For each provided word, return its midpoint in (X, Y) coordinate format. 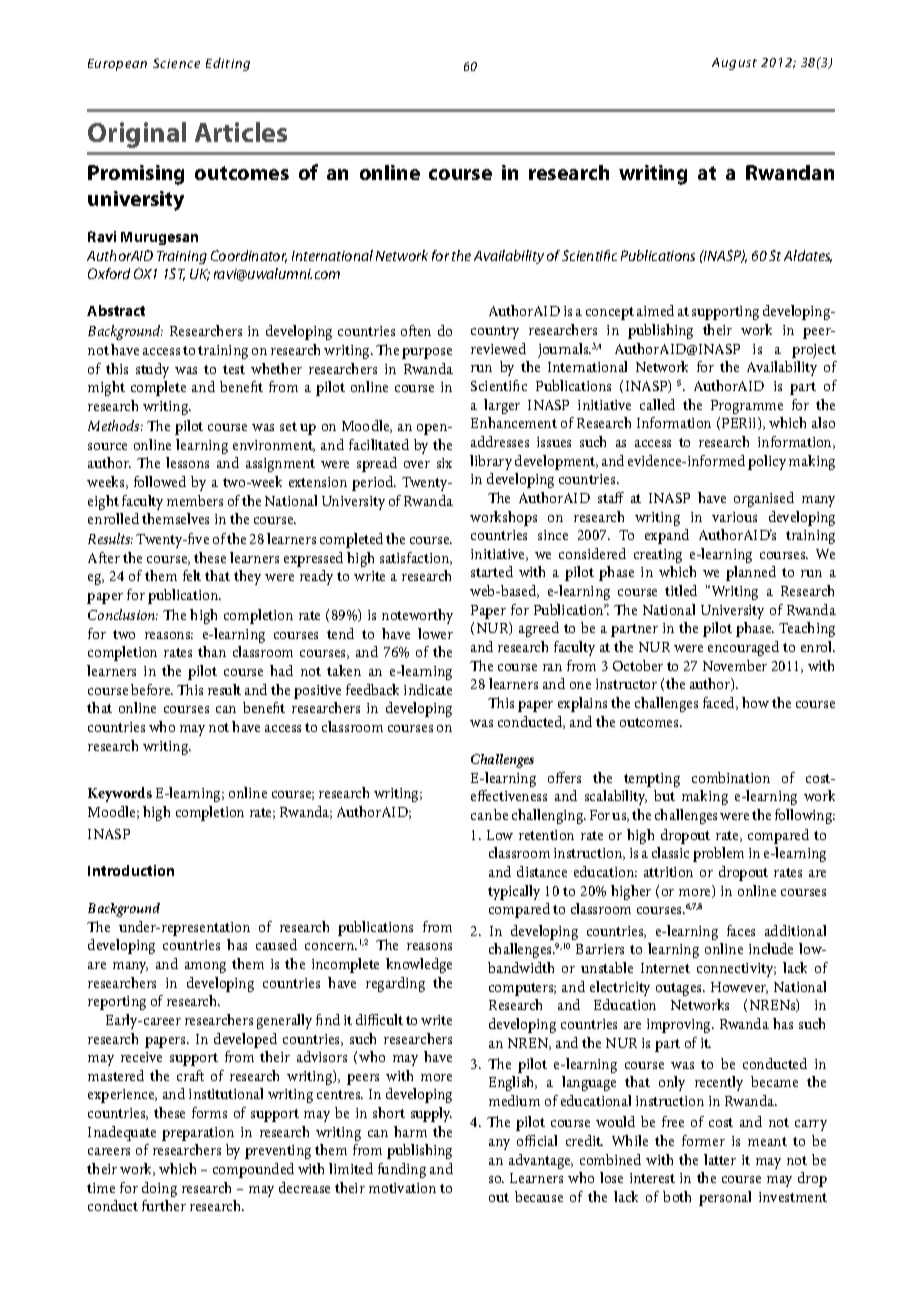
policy (767, 462)
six (444, 463)
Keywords (120, 794)
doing (159, 1189)
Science (176, 63)
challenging (549, 816)
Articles (241, 132)
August (734, 64)
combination (731, 777)
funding (402, 1170)
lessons (187, 462)
